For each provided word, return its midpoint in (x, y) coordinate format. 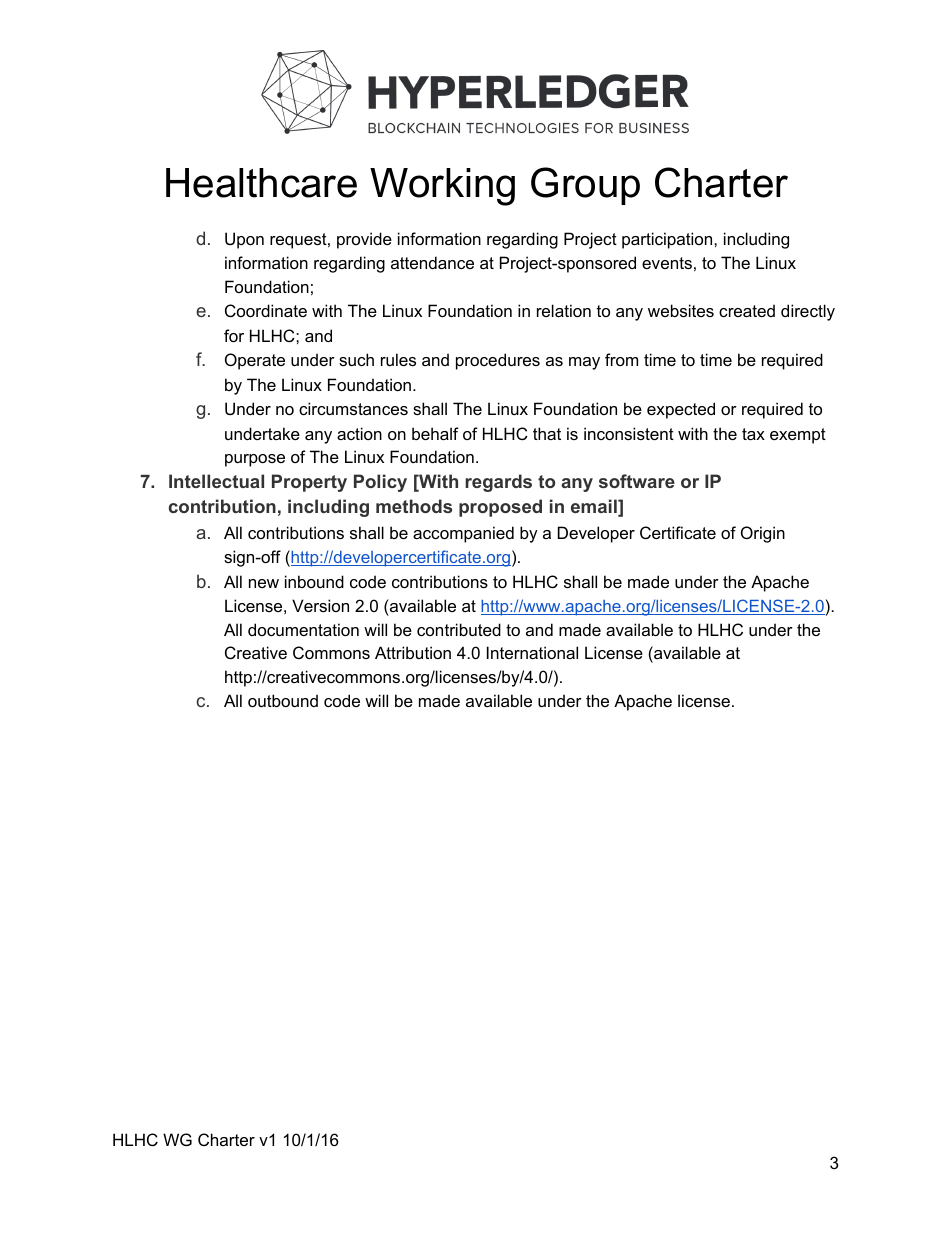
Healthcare (261, 183)
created (747, 310)
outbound (283, 700)
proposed (500, 508)
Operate (255, 361)
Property (309, 483)
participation (668, 240)
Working (442, 187)
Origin (763, 534)
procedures (498, 361)
